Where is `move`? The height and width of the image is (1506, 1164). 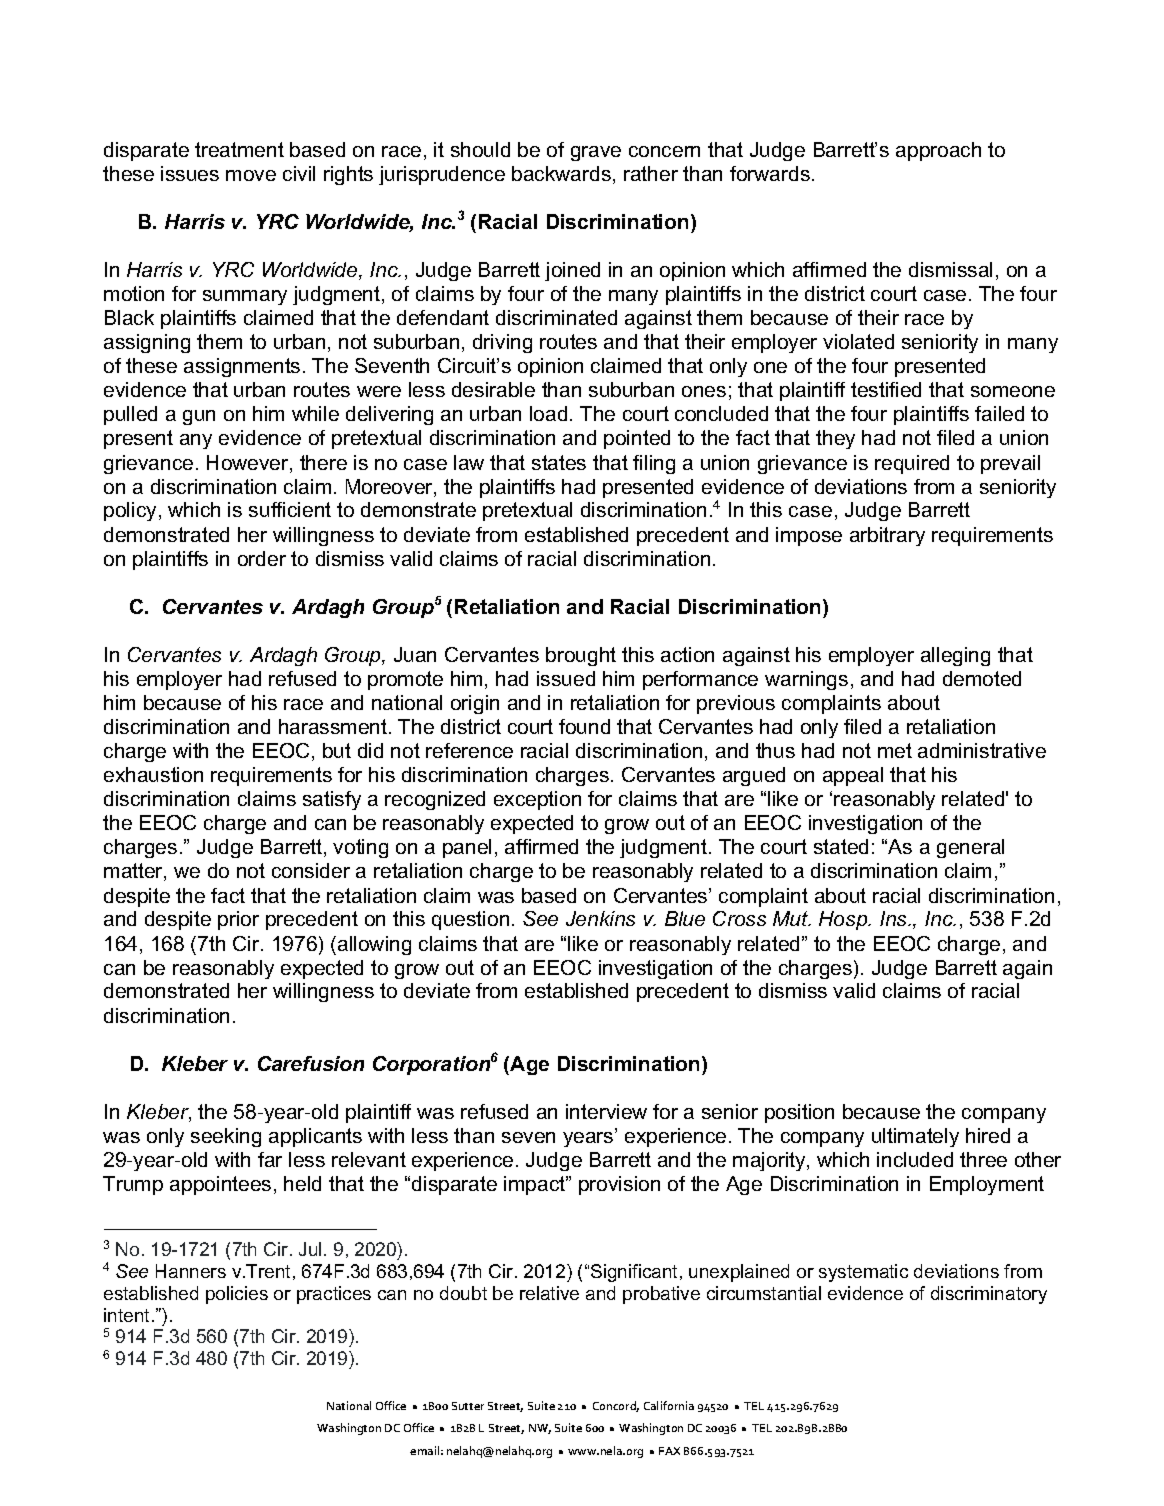
move is located at coordinates (251, 175).
